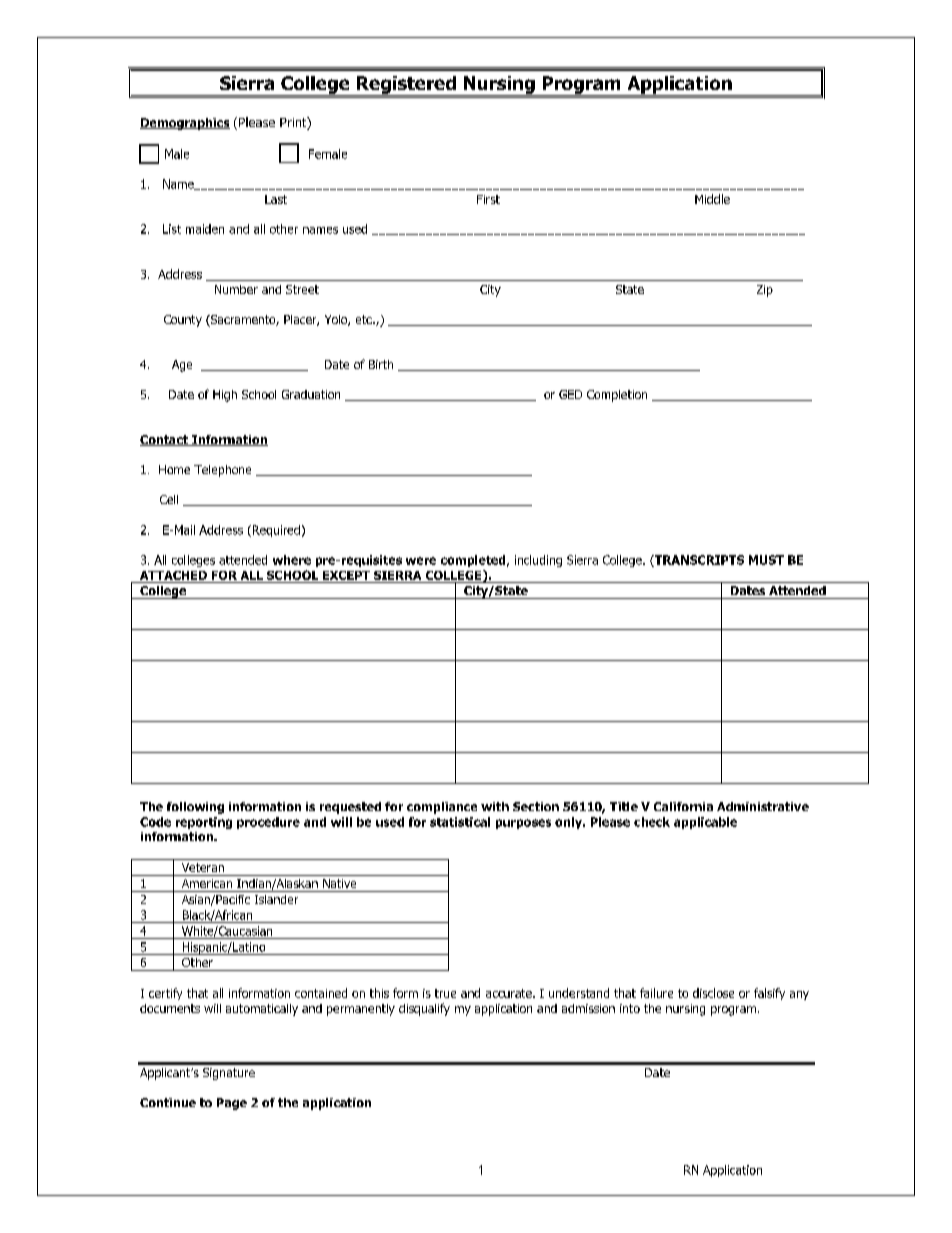 Image resolution: width=952 pixels, height=1233 pixels. I want to click on applicable, so click(705, 823).
